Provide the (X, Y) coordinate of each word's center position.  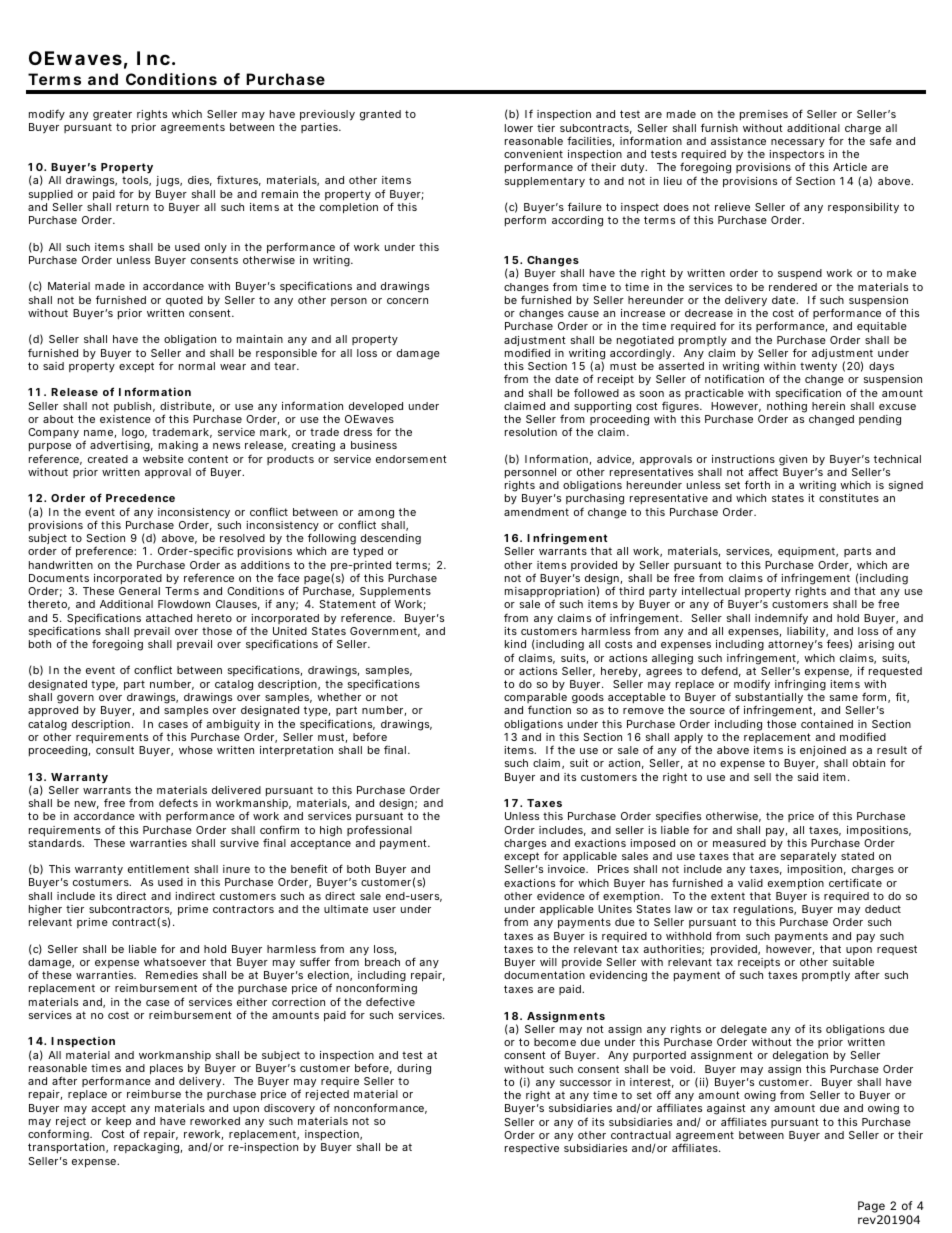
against (726, 1111)
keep (118, 1122)
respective (532, 1149)
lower (519, 128)
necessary (798, 143)
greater (112, 117)
